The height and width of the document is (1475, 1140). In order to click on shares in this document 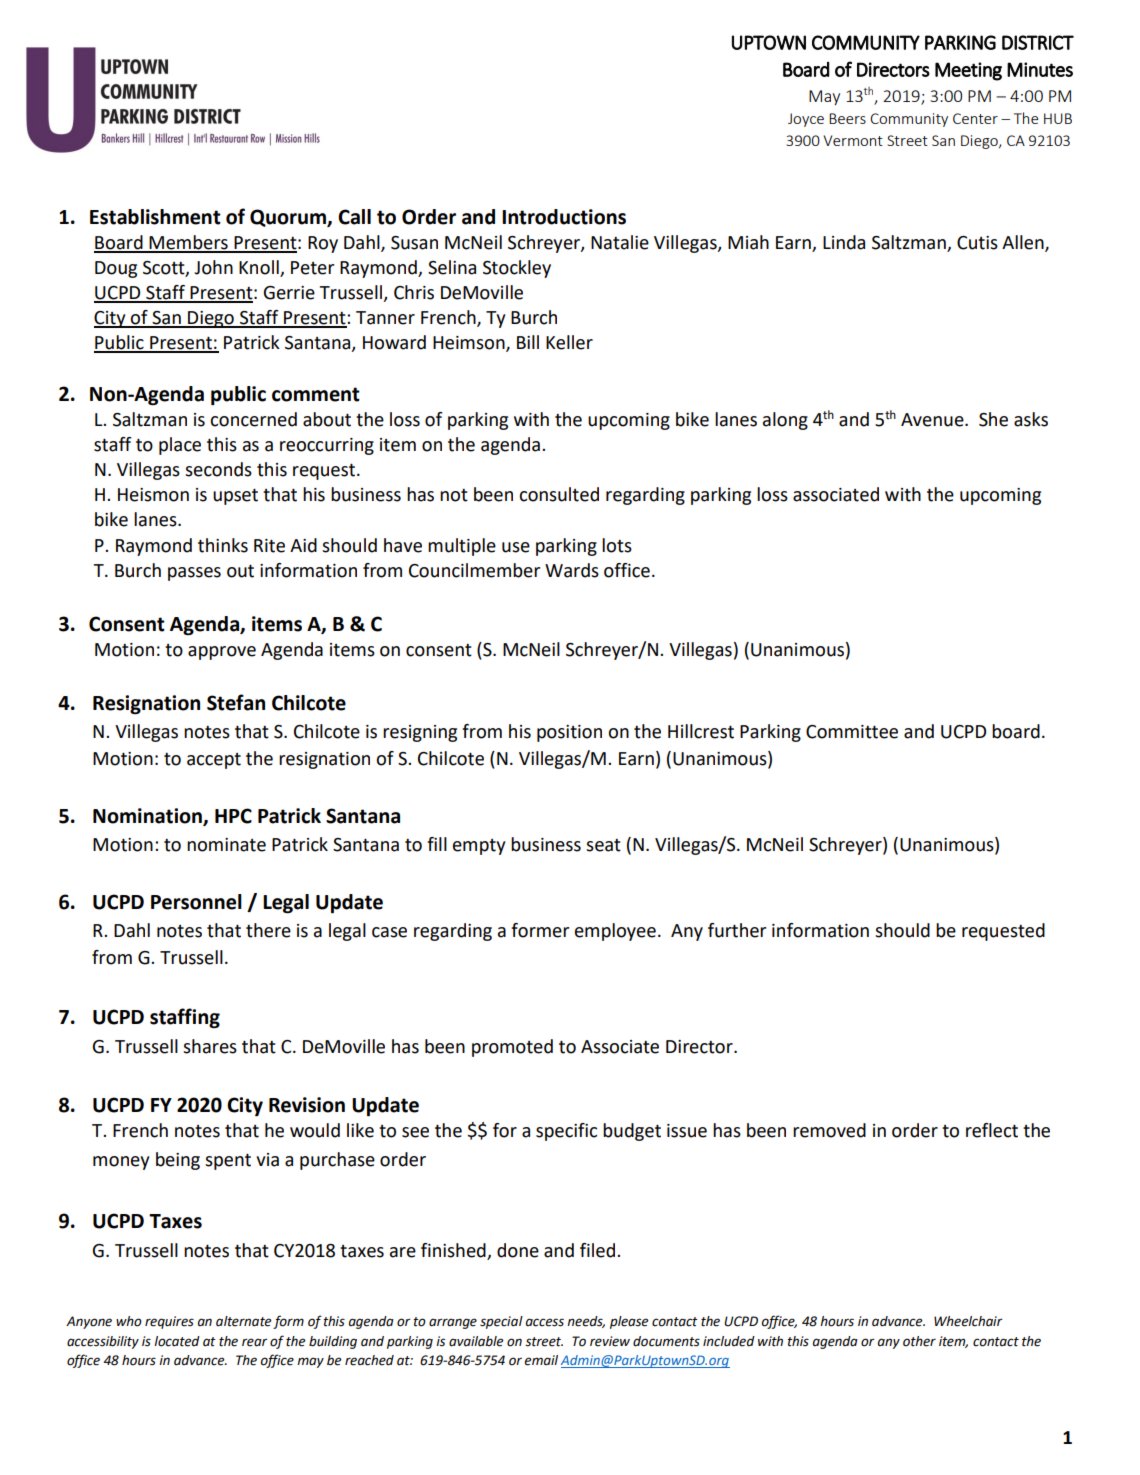, I will do `click(210, 1046)`.
